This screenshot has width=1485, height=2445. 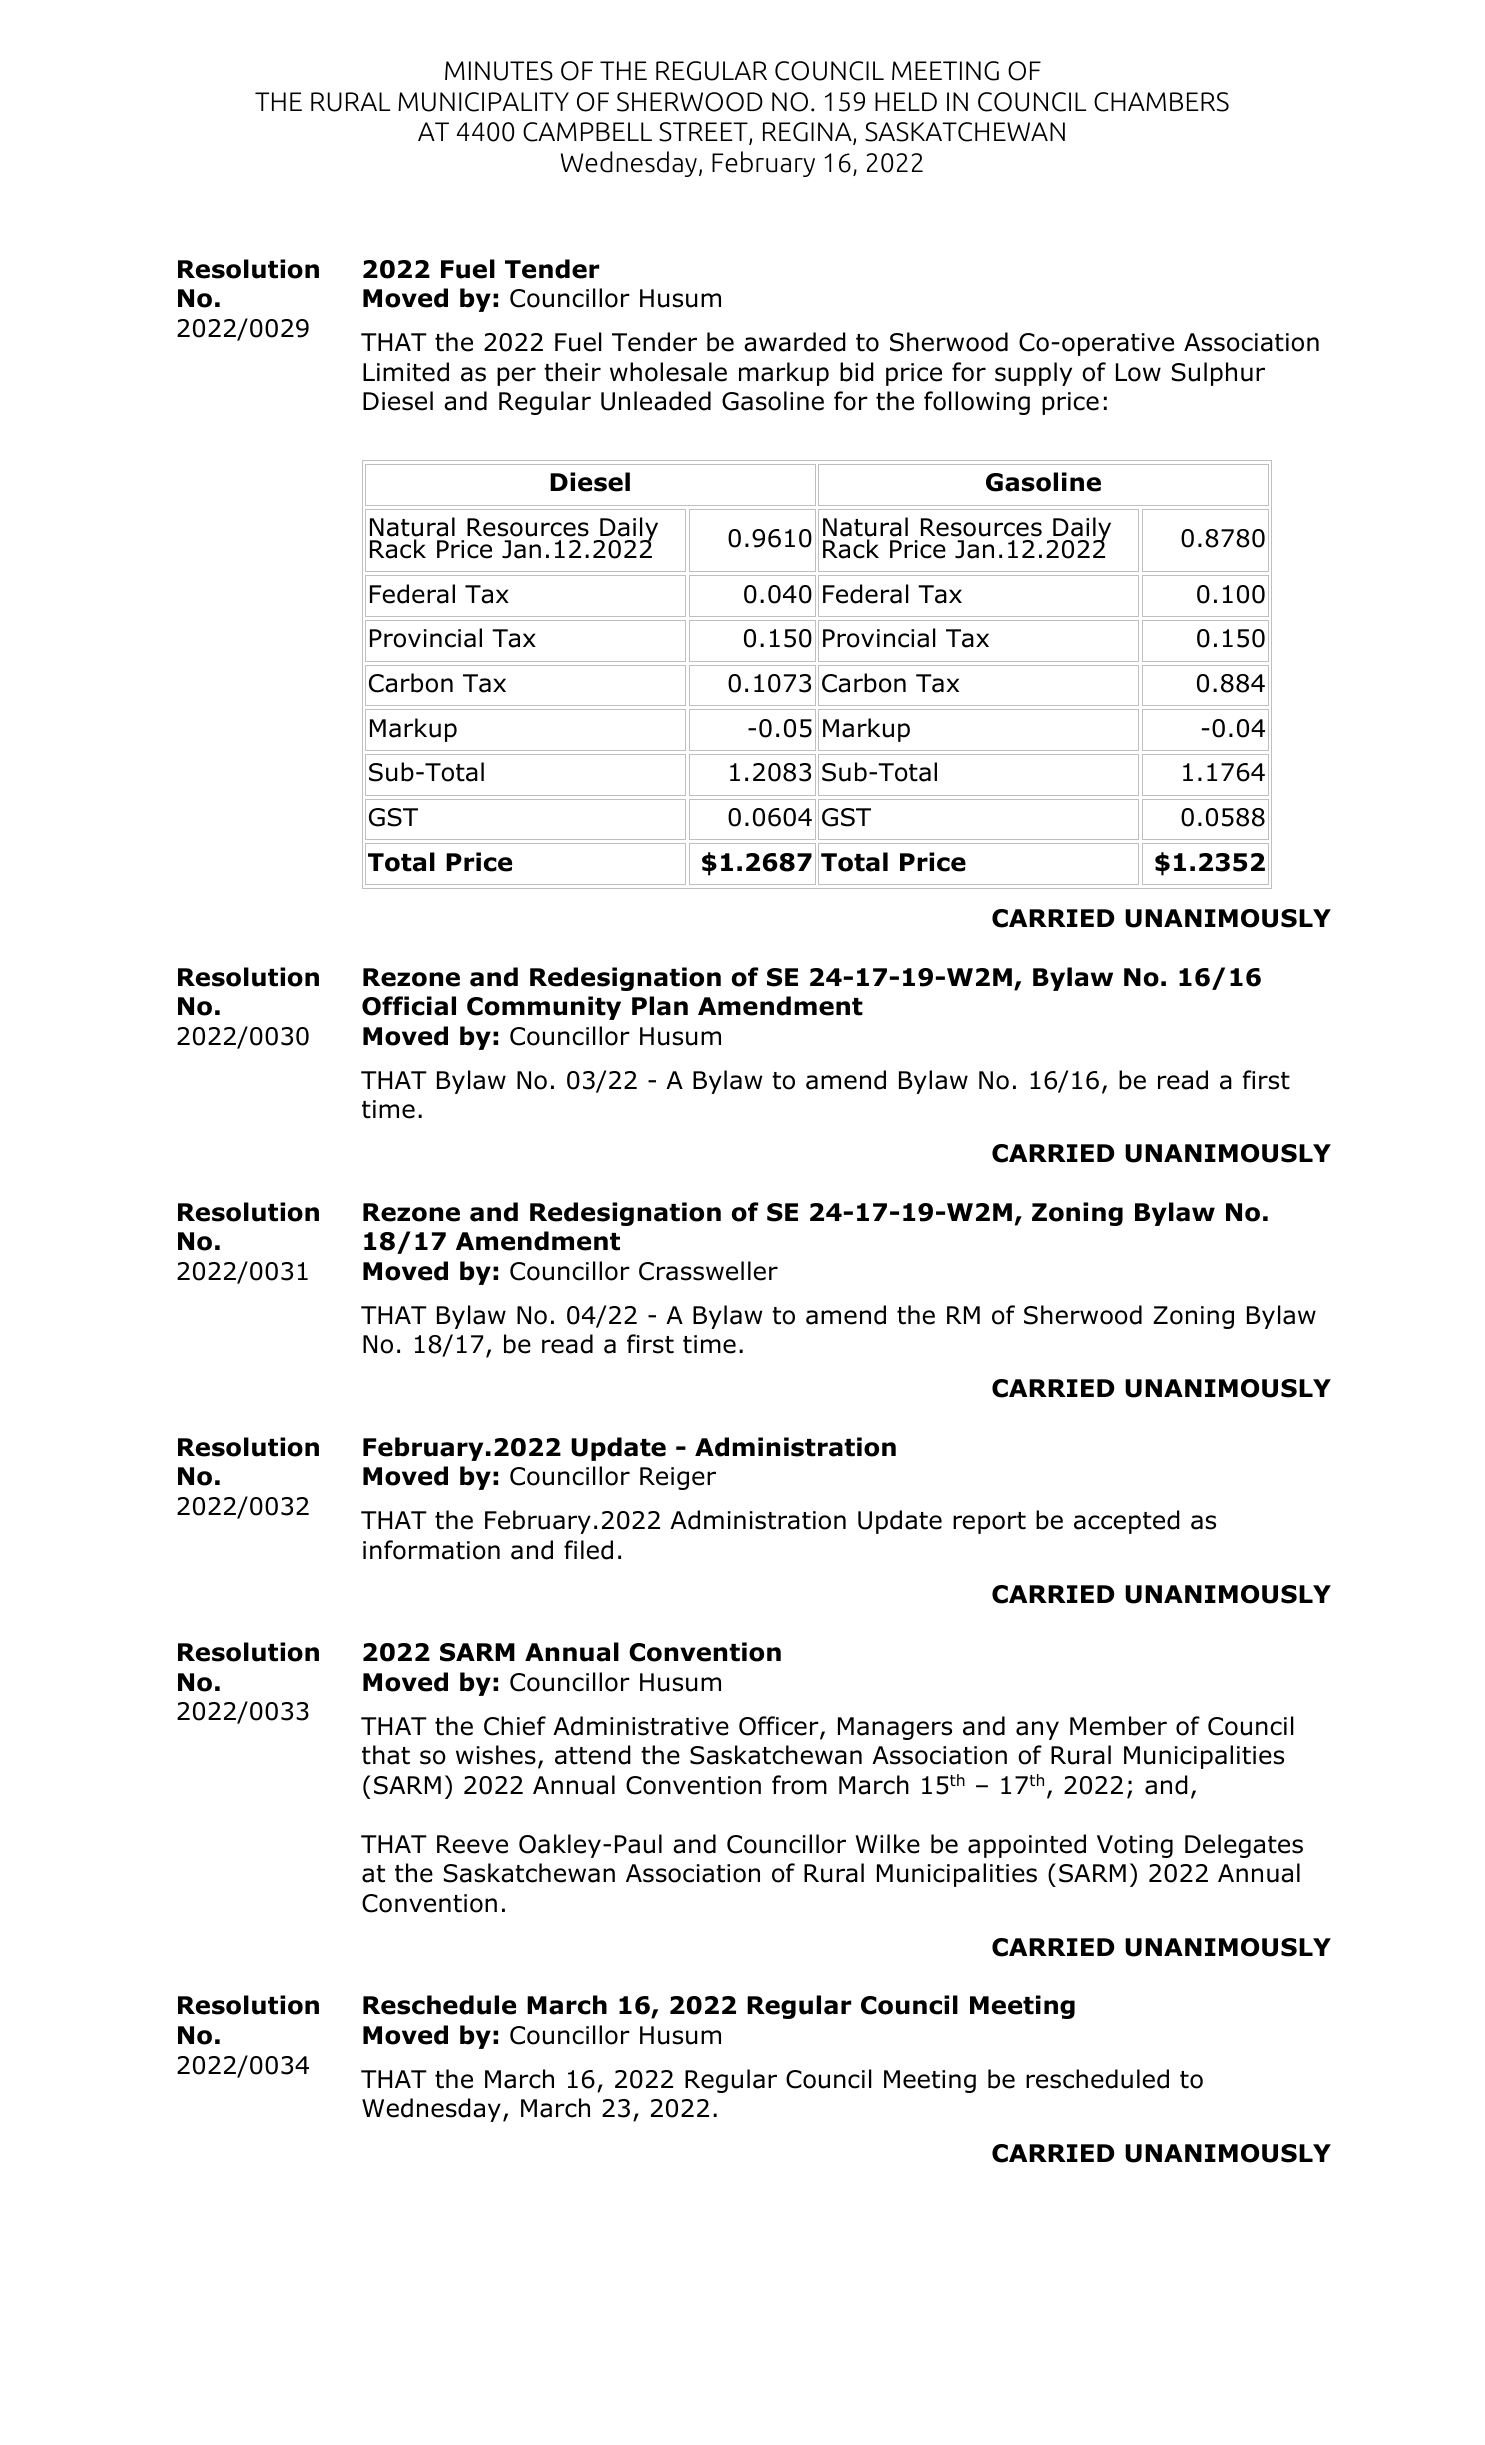 What do you see at coordinates (857, 372) in the screenshot?
I see `bid` at bounding box center [857, 372].
